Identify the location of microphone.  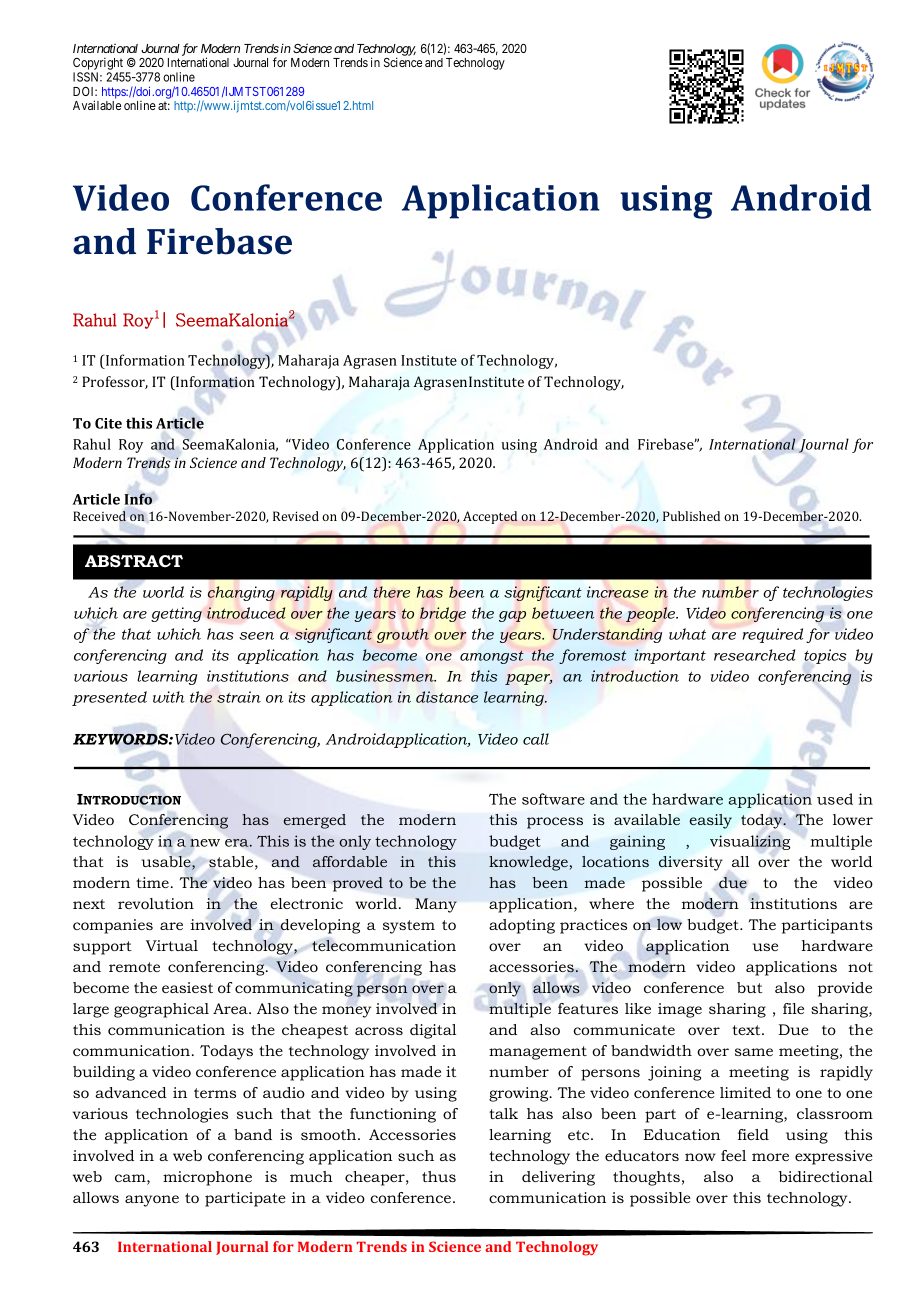
(207, 1178).
